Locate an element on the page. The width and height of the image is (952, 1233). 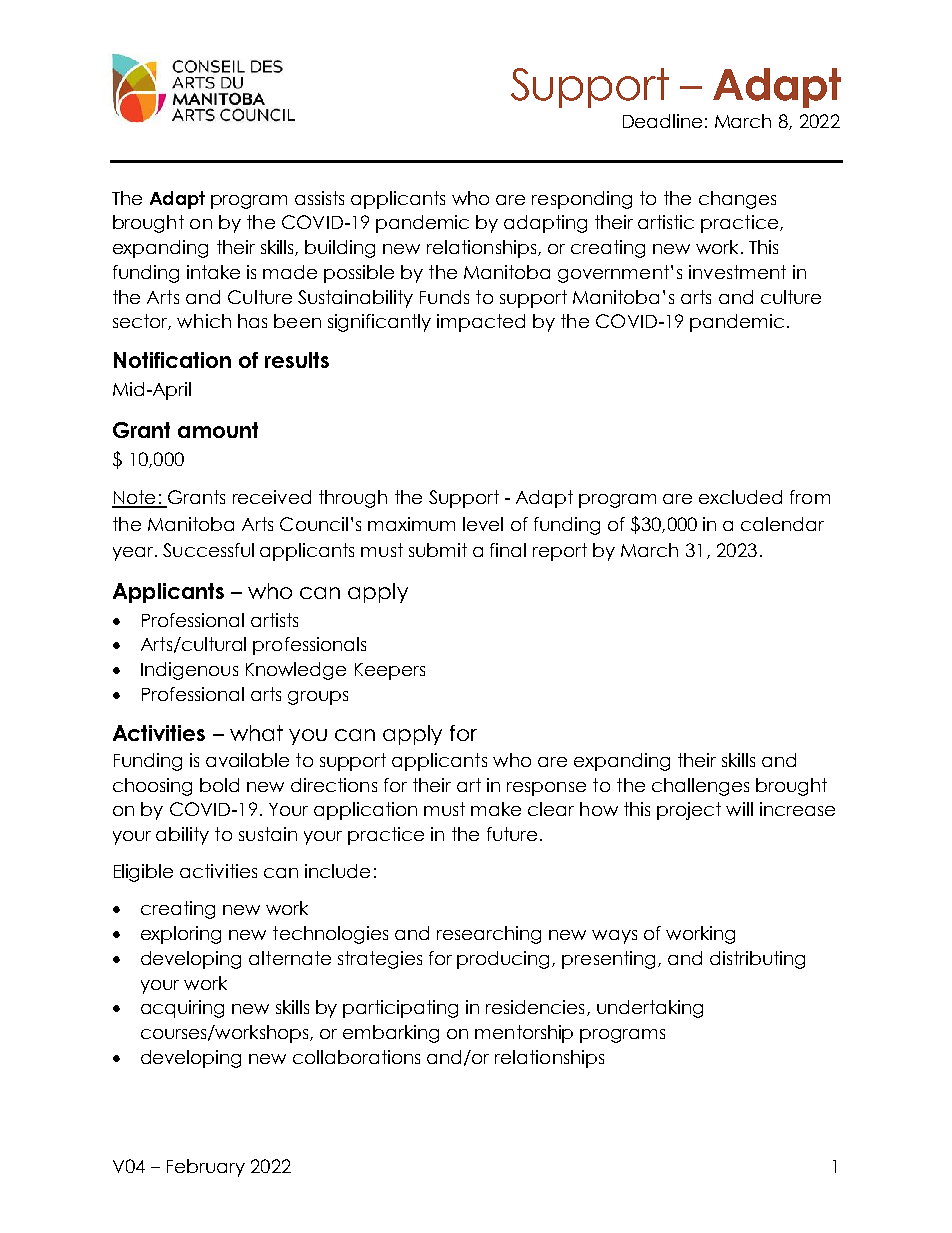
challenges is located at coordinates (700, 787).
